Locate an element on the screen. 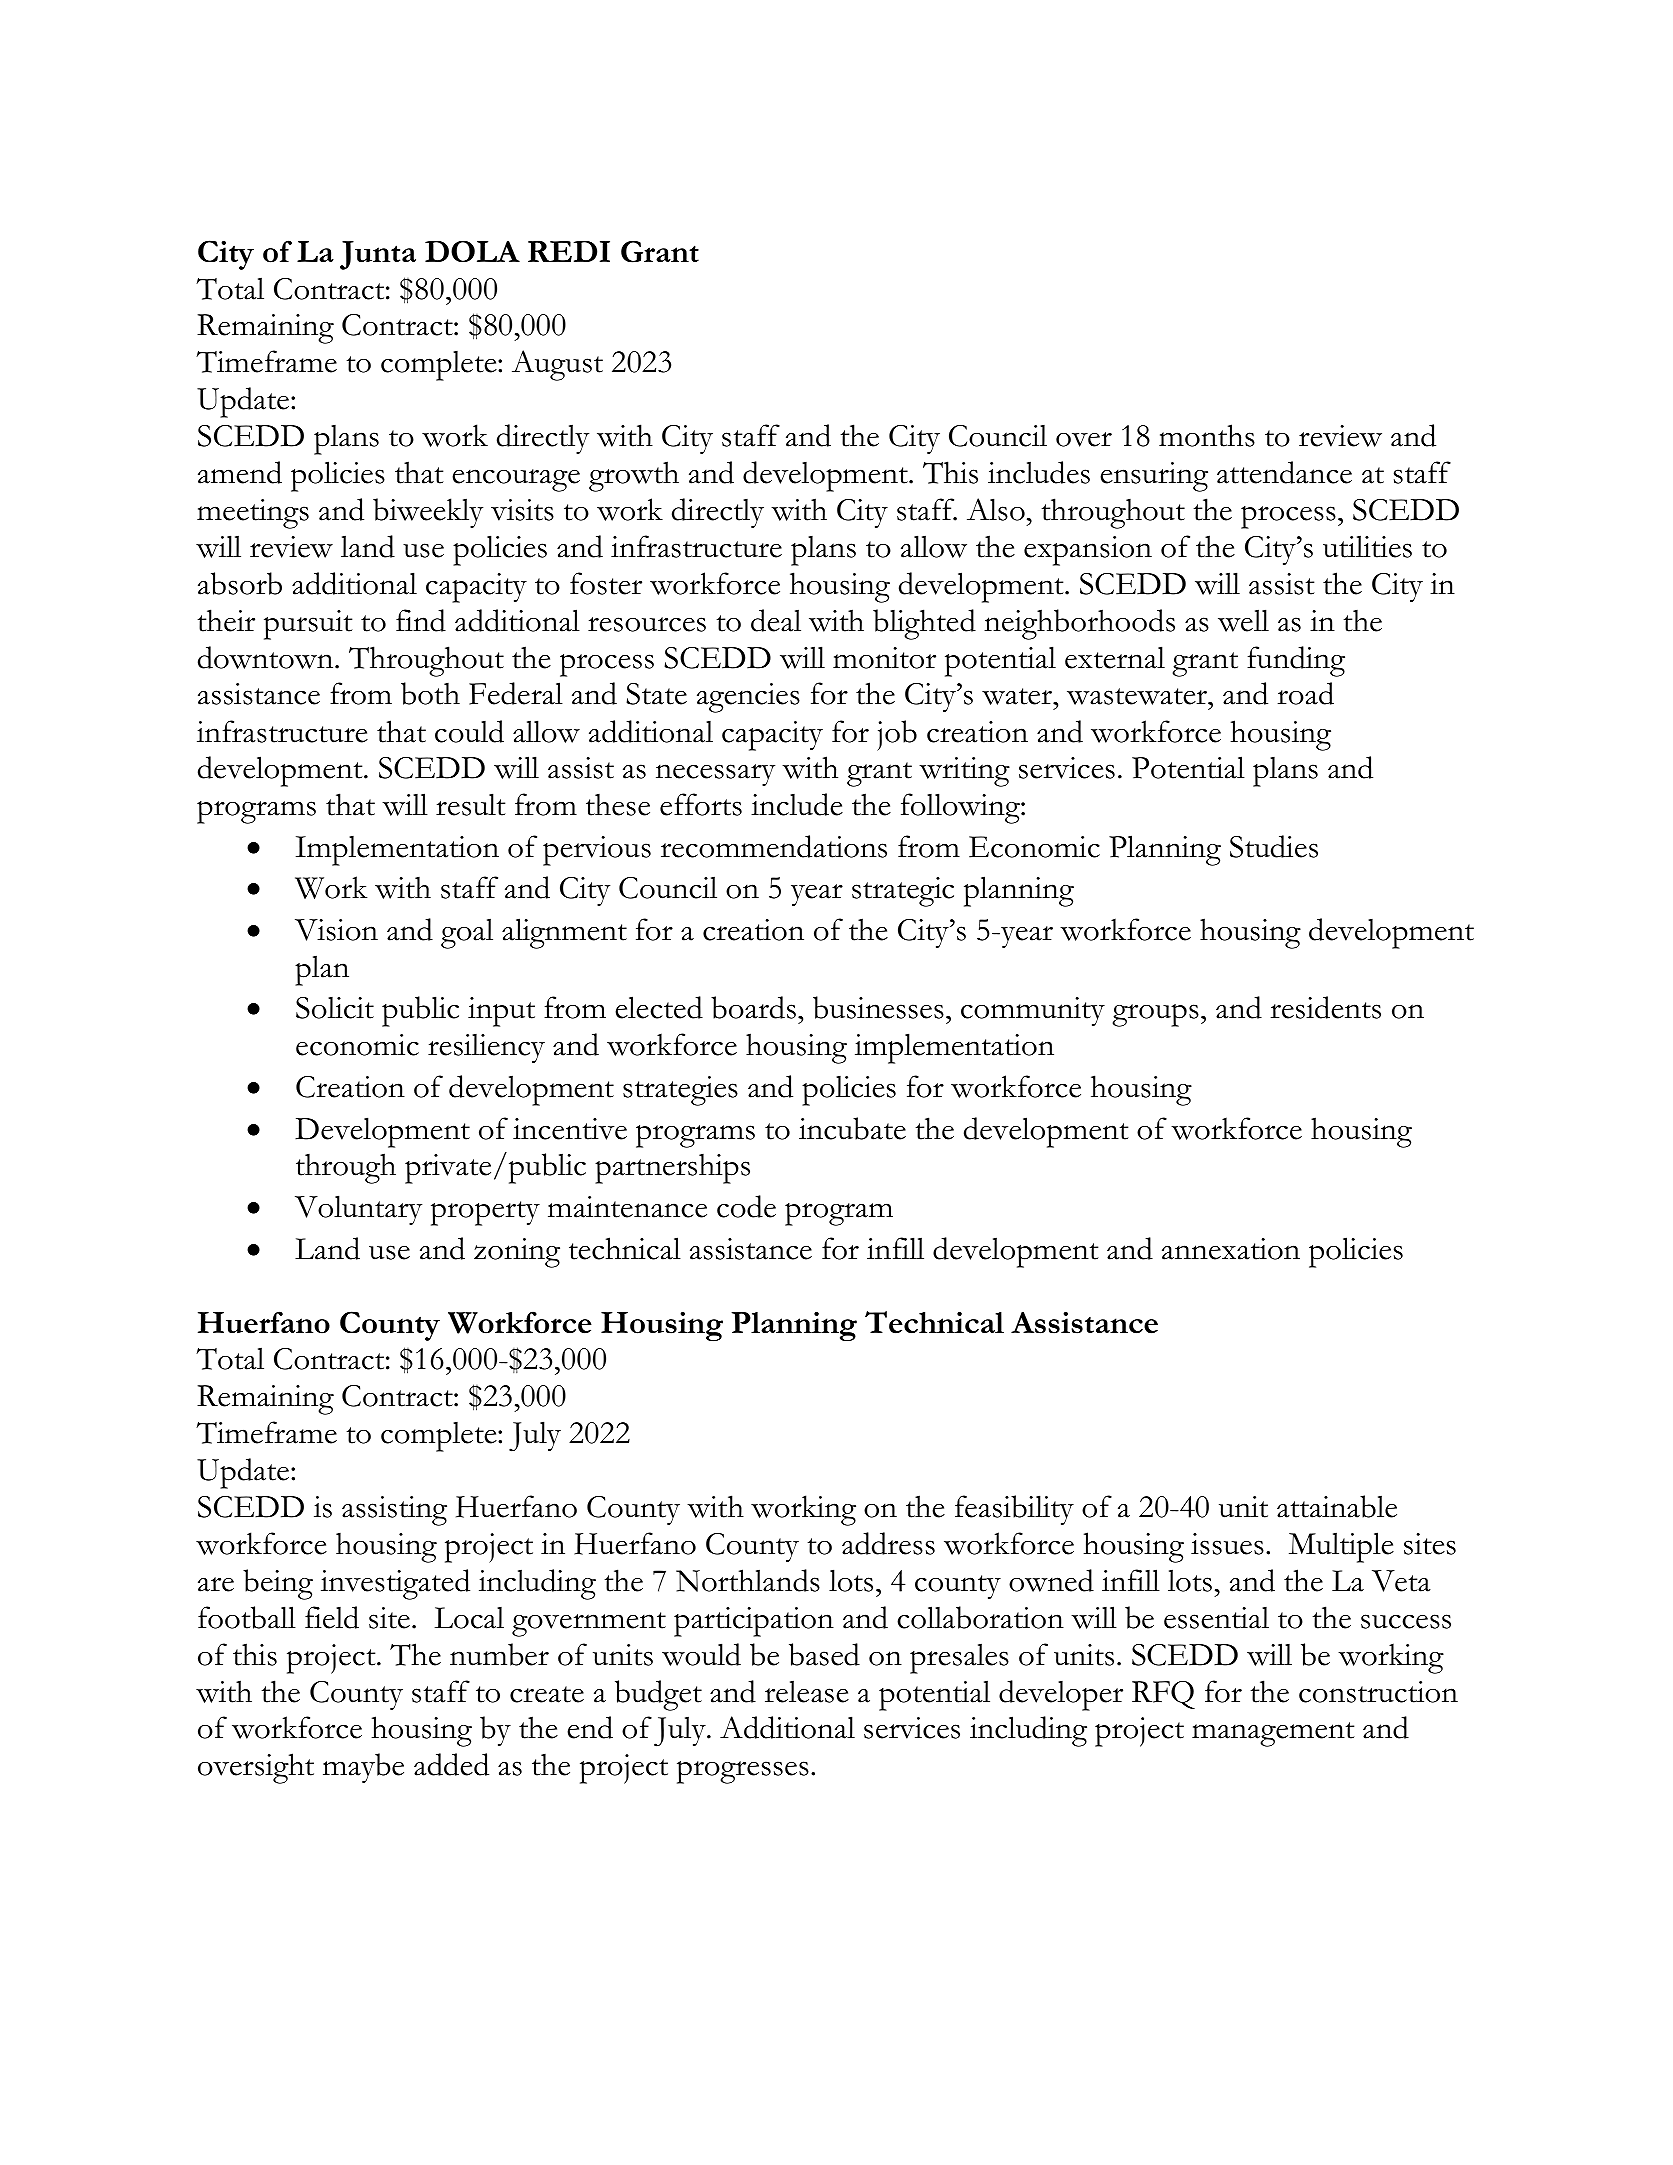  Studies is located at coordinates (1274, 846).
